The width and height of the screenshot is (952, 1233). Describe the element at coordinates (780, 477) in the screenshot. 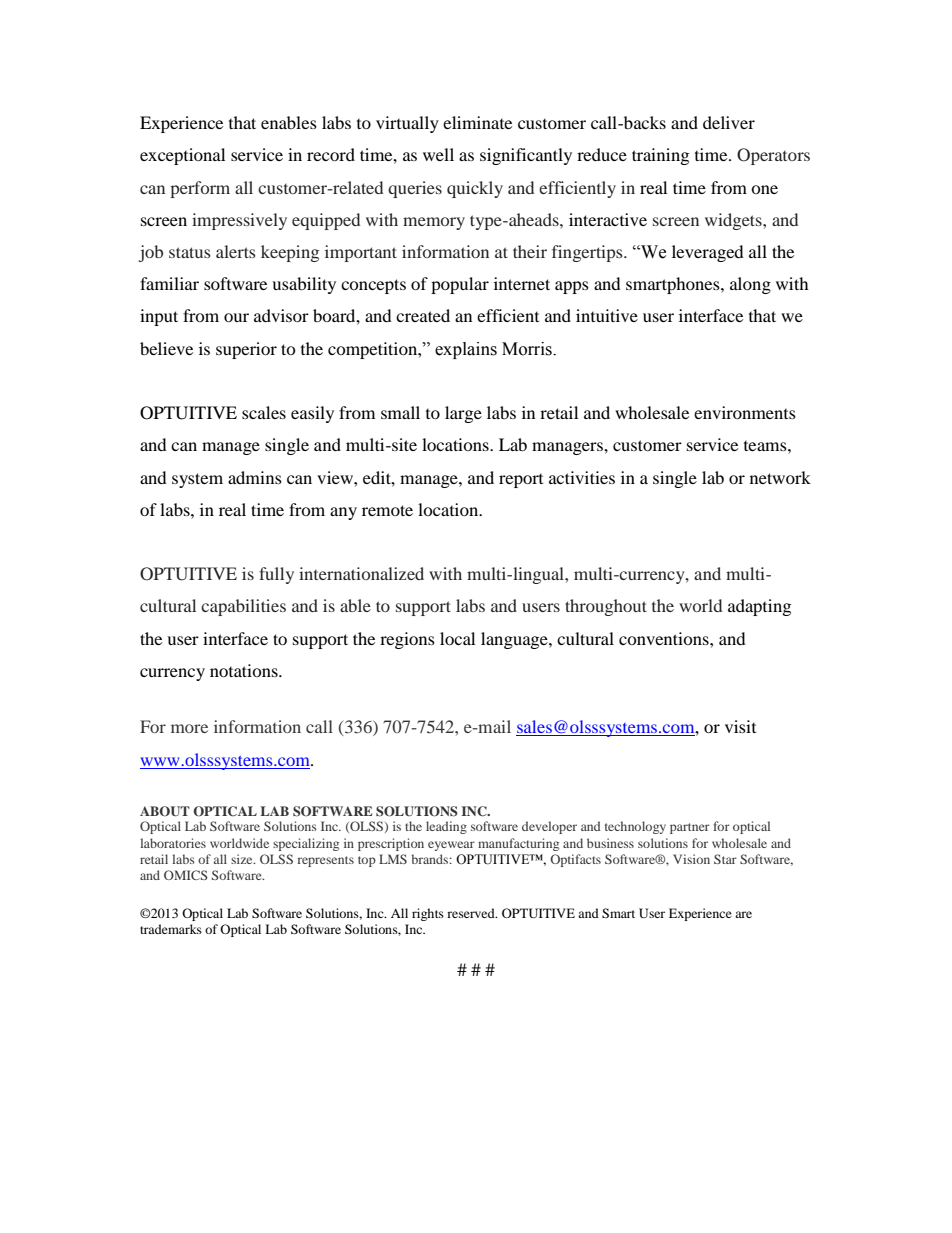

I see `network` at that location.
